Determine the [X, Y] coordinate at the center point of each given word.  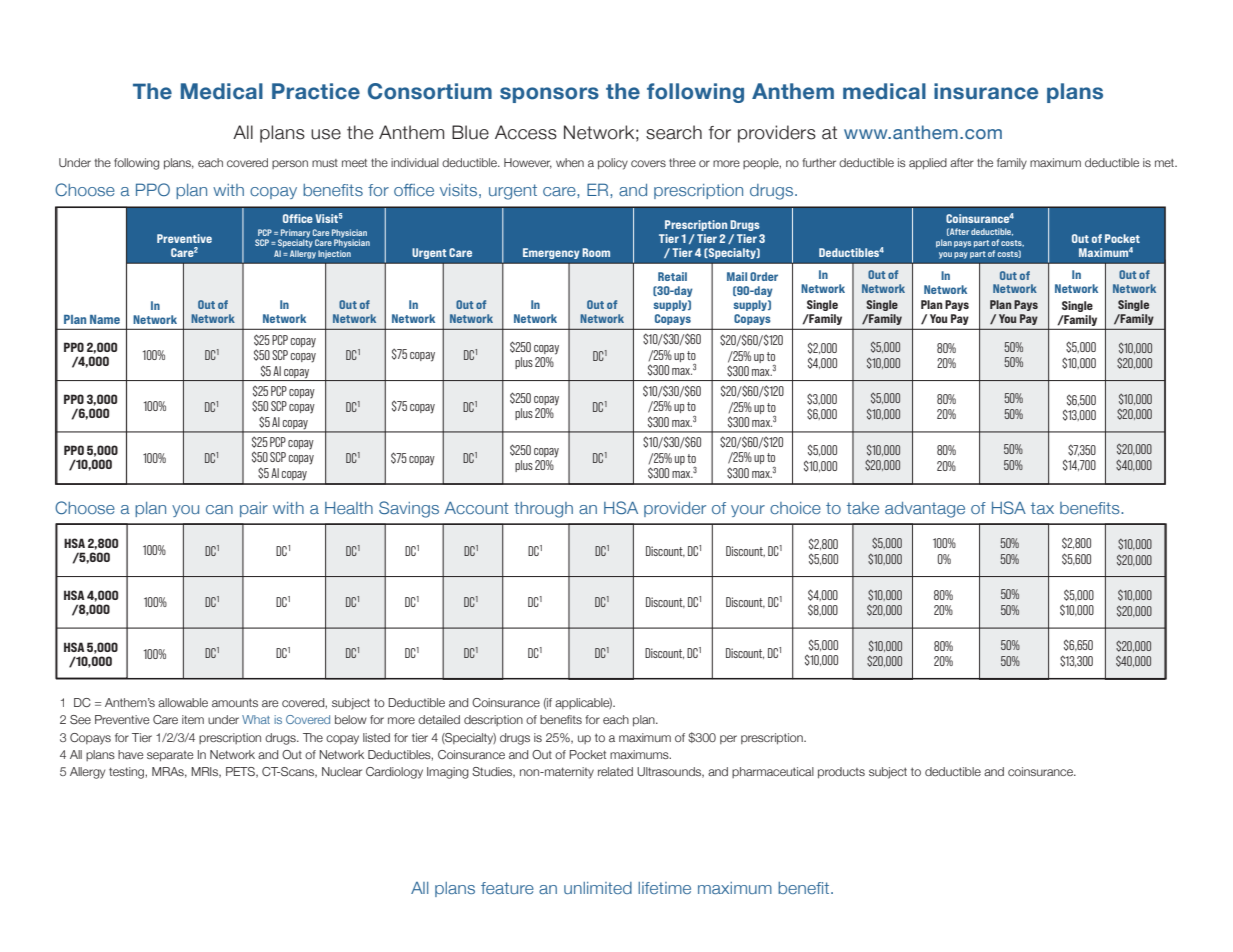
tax [1042, 508]
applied [928, 163]
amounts [235, 702]
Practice [316, 91]
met [1166, 163]
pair [254, 509]
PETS [241, 772]
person [290, 164]
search [674, 132]
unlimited [598, 888]
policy [613, 164]
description [493, 720]
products [841, 773]
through [543, 510]
